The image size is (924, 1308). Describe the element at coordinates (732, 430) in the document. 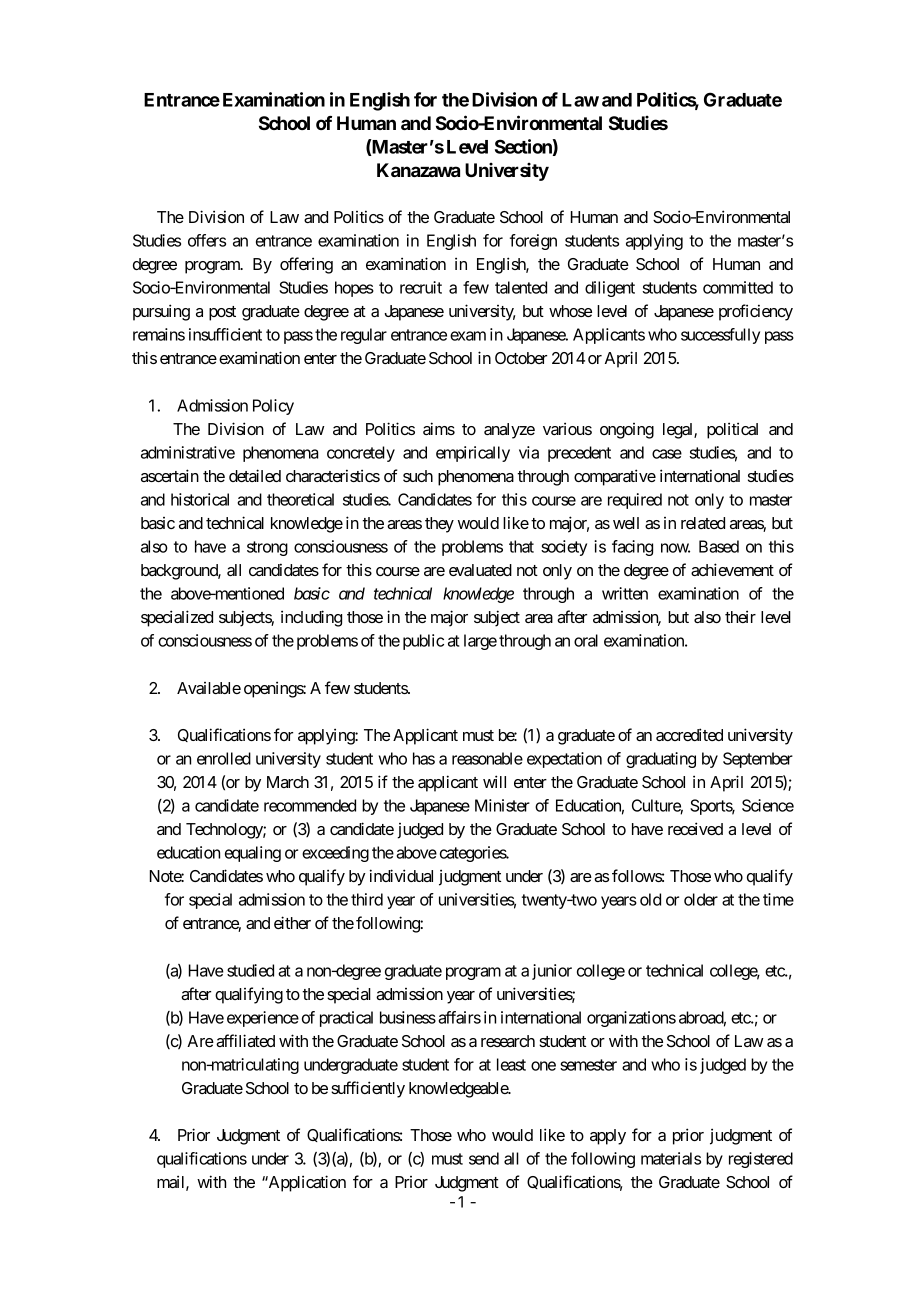

I see `political` at that location.
